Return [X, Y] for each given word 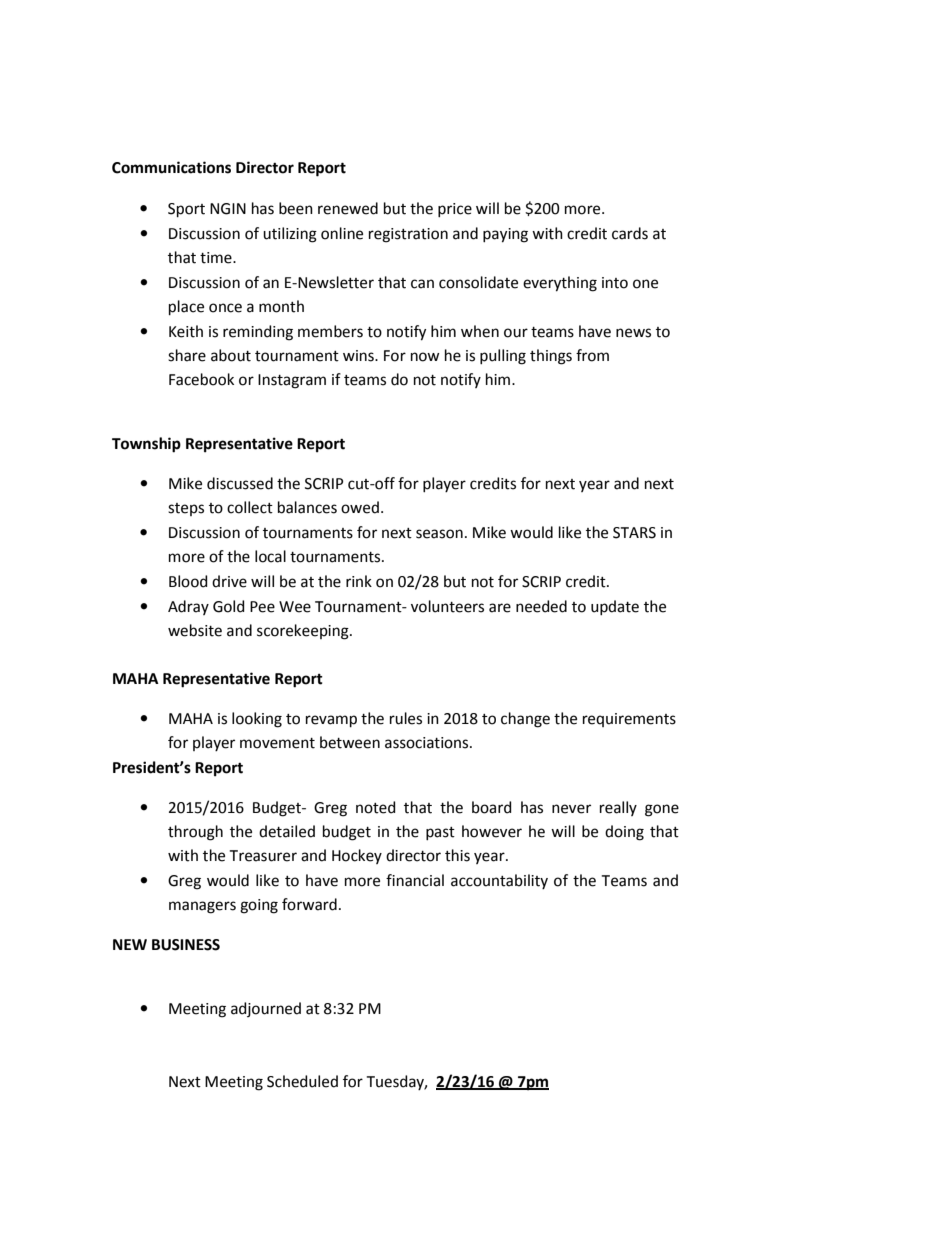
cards [630, 233]
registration [408, 235]
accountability [499, 881]
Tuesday [396, 1082]
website [195, 630]
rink [359, 581]
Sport [186, 210]
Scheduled [302, 1081]
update [615, 607]
